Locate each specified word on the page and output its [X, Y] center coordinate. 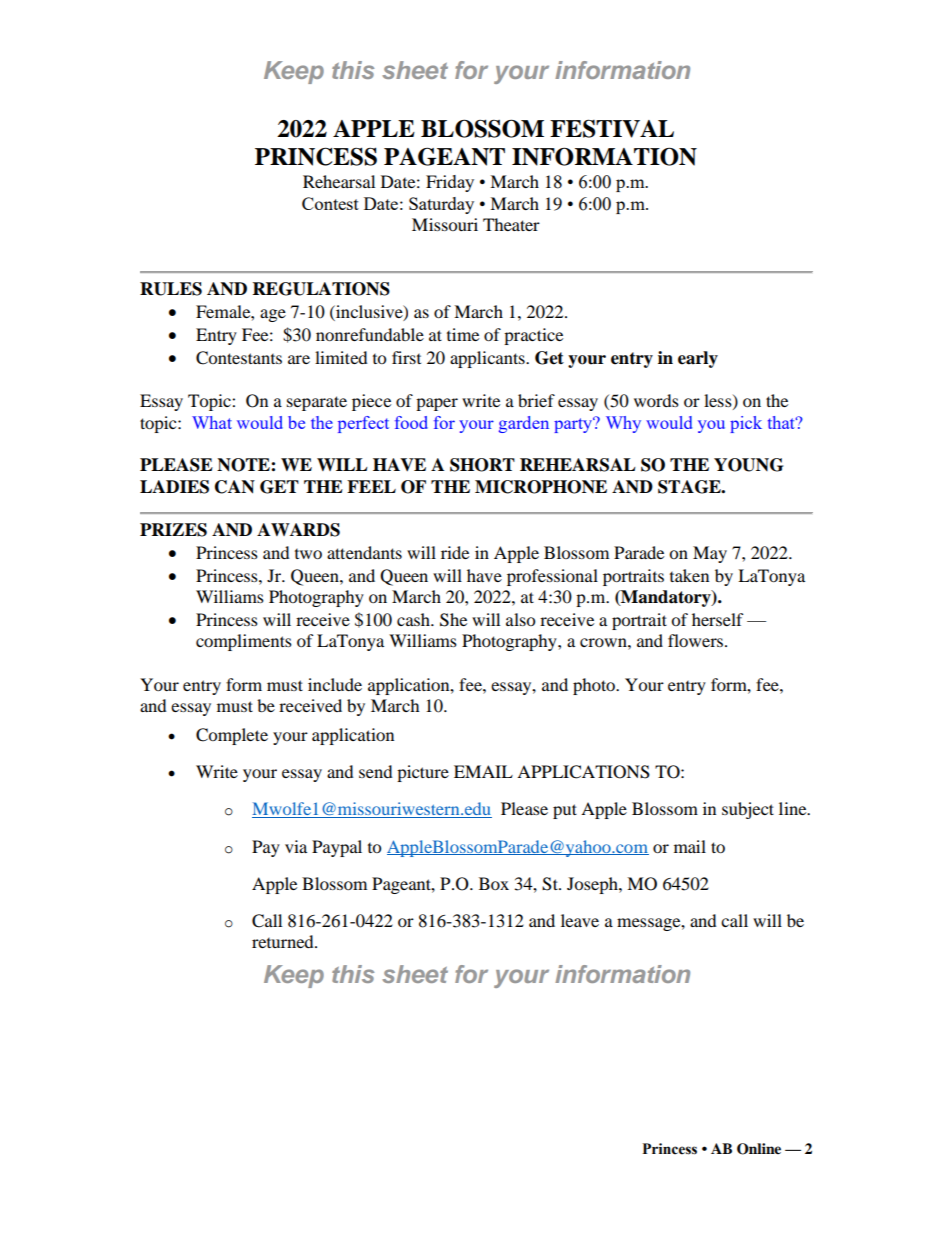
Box [494, 883]
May [710, 554]
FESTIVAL [612, 128]
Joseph [593, 885]
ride [455, 552]
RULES [171, 289]
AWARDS [298, 530]
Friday [450, 183]
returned [284, 941]
